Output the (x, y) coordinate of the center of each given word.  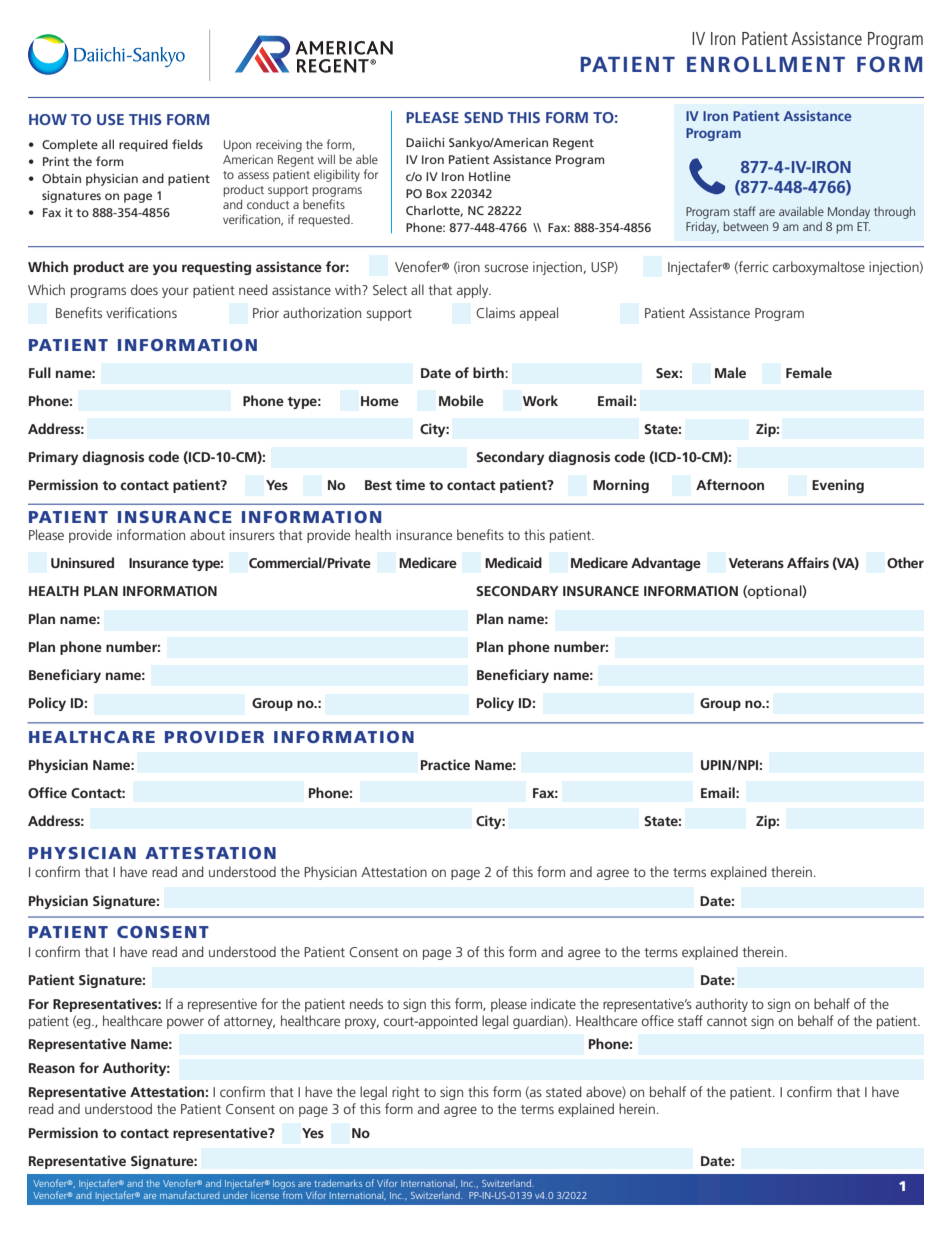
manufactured (189, 1195)
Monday (849, 213)
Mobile (461, 400)
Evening (838, 486)
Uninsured (82, 562)
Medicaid (513, 562)
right (406, 1093)
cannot (727, 1021)
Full (40, 372)
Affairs (808, 562)
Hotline (490, 176)
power (185, 1023)
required (143, 145)
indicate (553, 1003)
